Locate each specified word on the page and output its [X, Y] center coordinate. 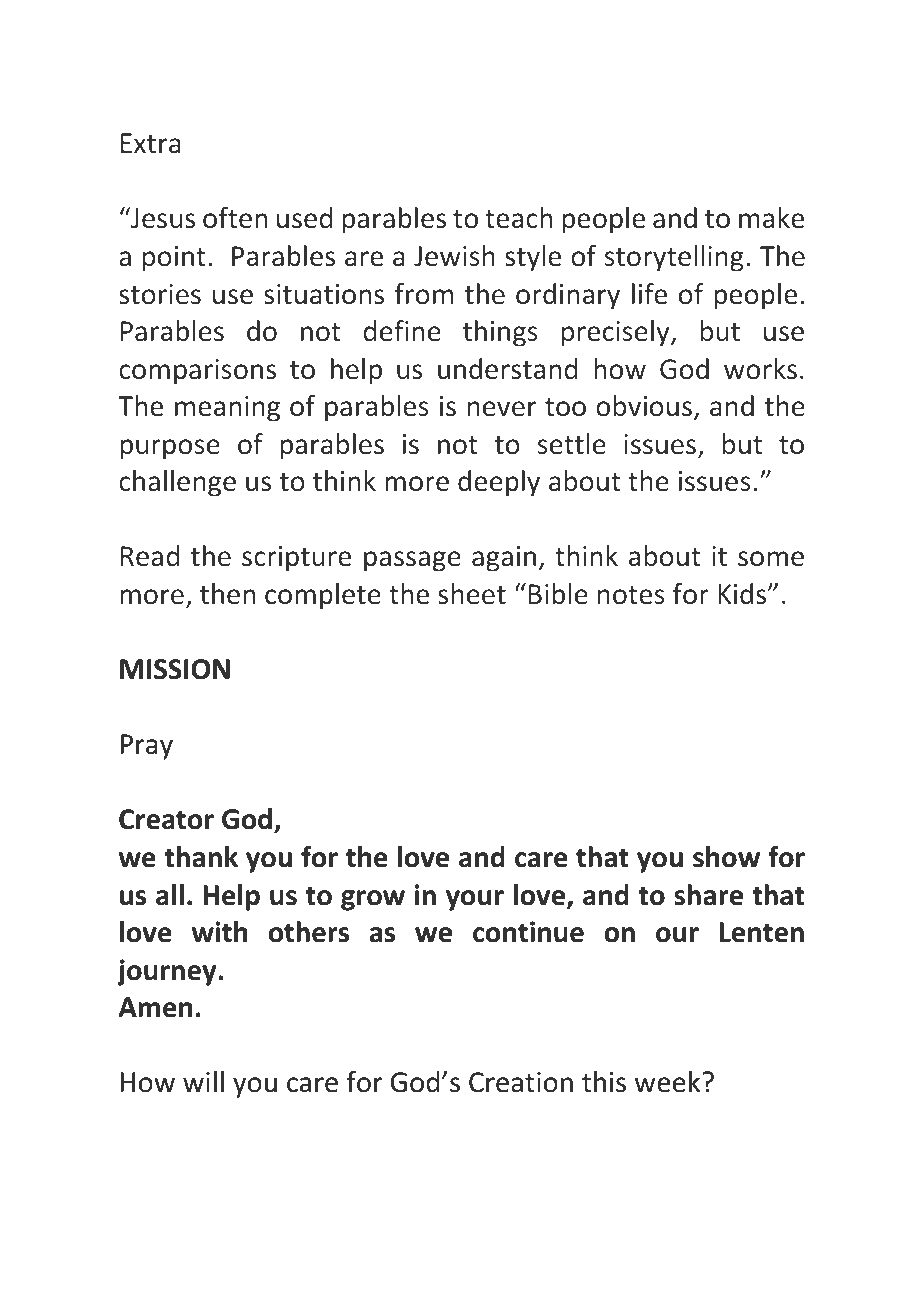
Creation [521, 1082]
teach [518, 218]
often [235, 218]
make [771, 218]
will [203, 1081]
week [669, 1082]
